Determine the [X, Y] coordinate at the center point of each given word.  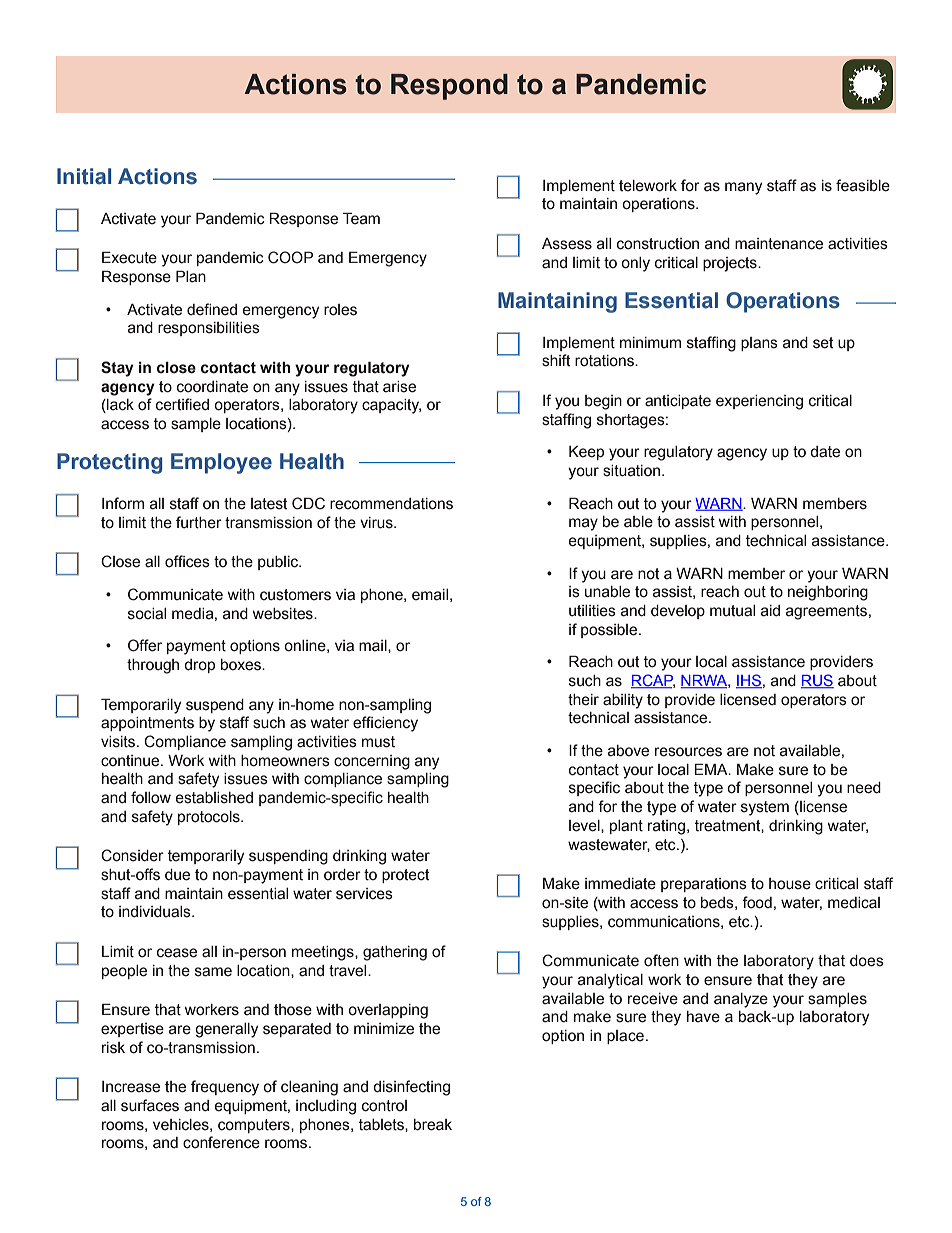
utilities [592, 611]
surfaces [150, 1105]
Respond [449, 87]
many [743, 188]
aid [770, 611]
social [147, 614]
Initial [84, 176]
